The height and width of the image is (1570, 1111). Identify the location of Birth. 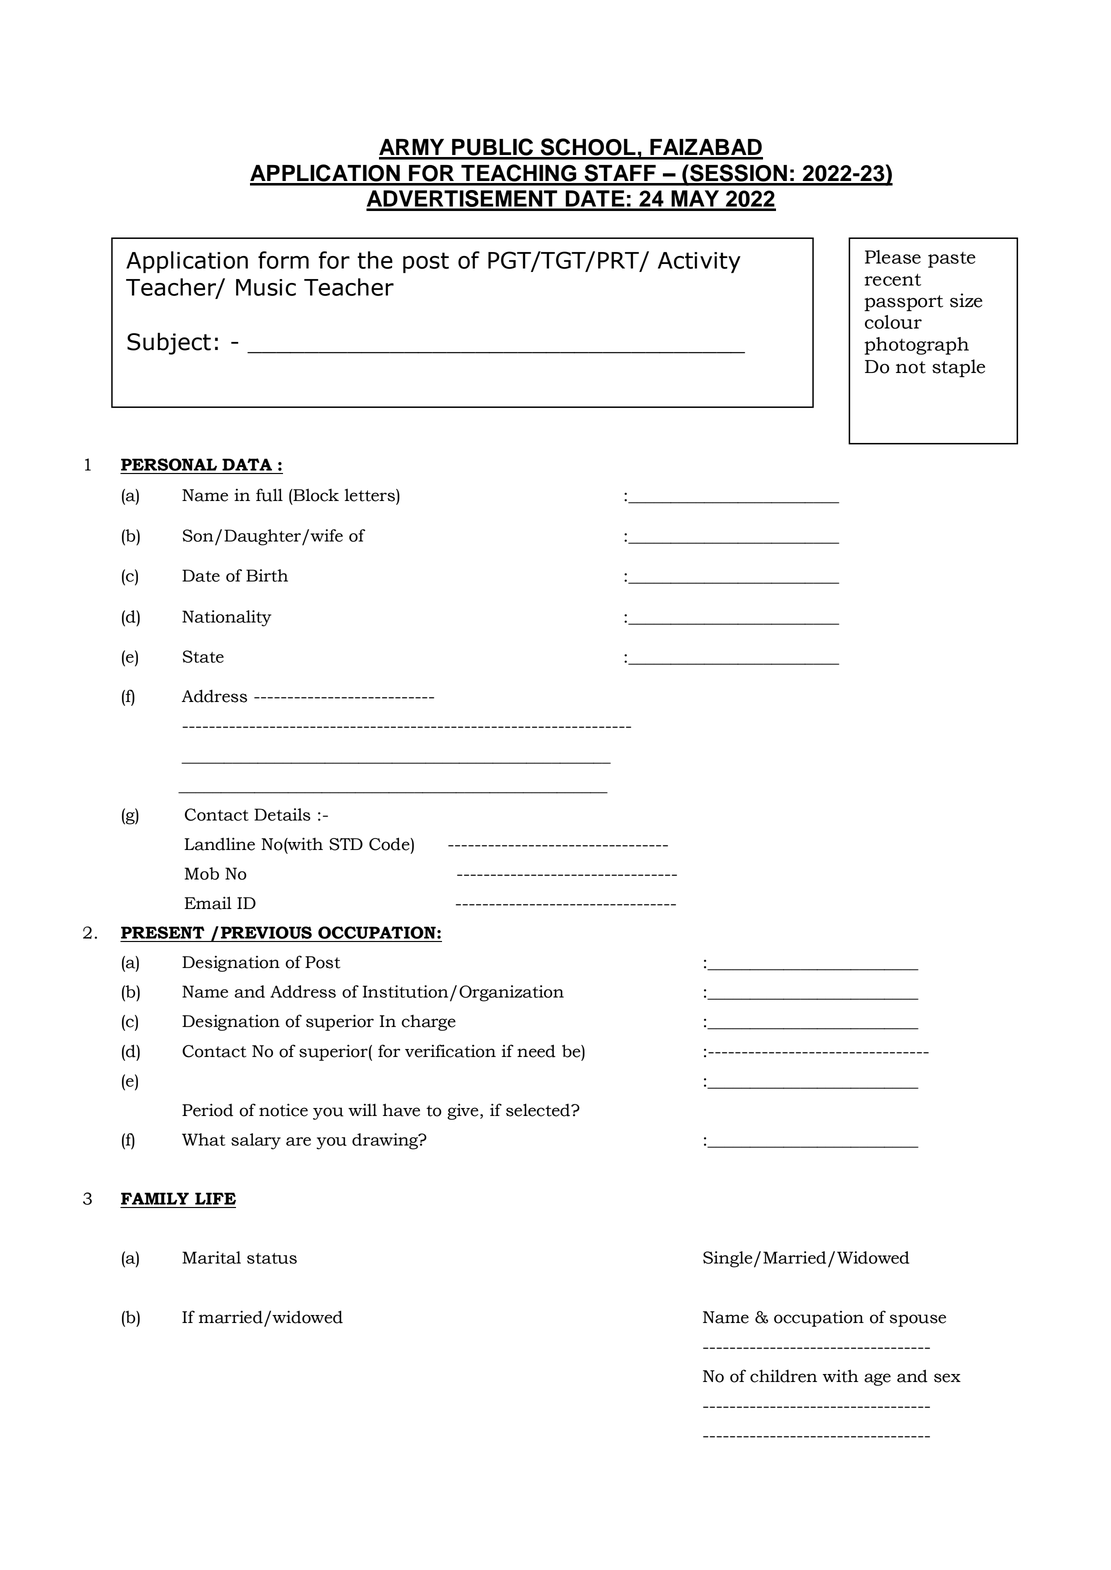
(267, 575).
